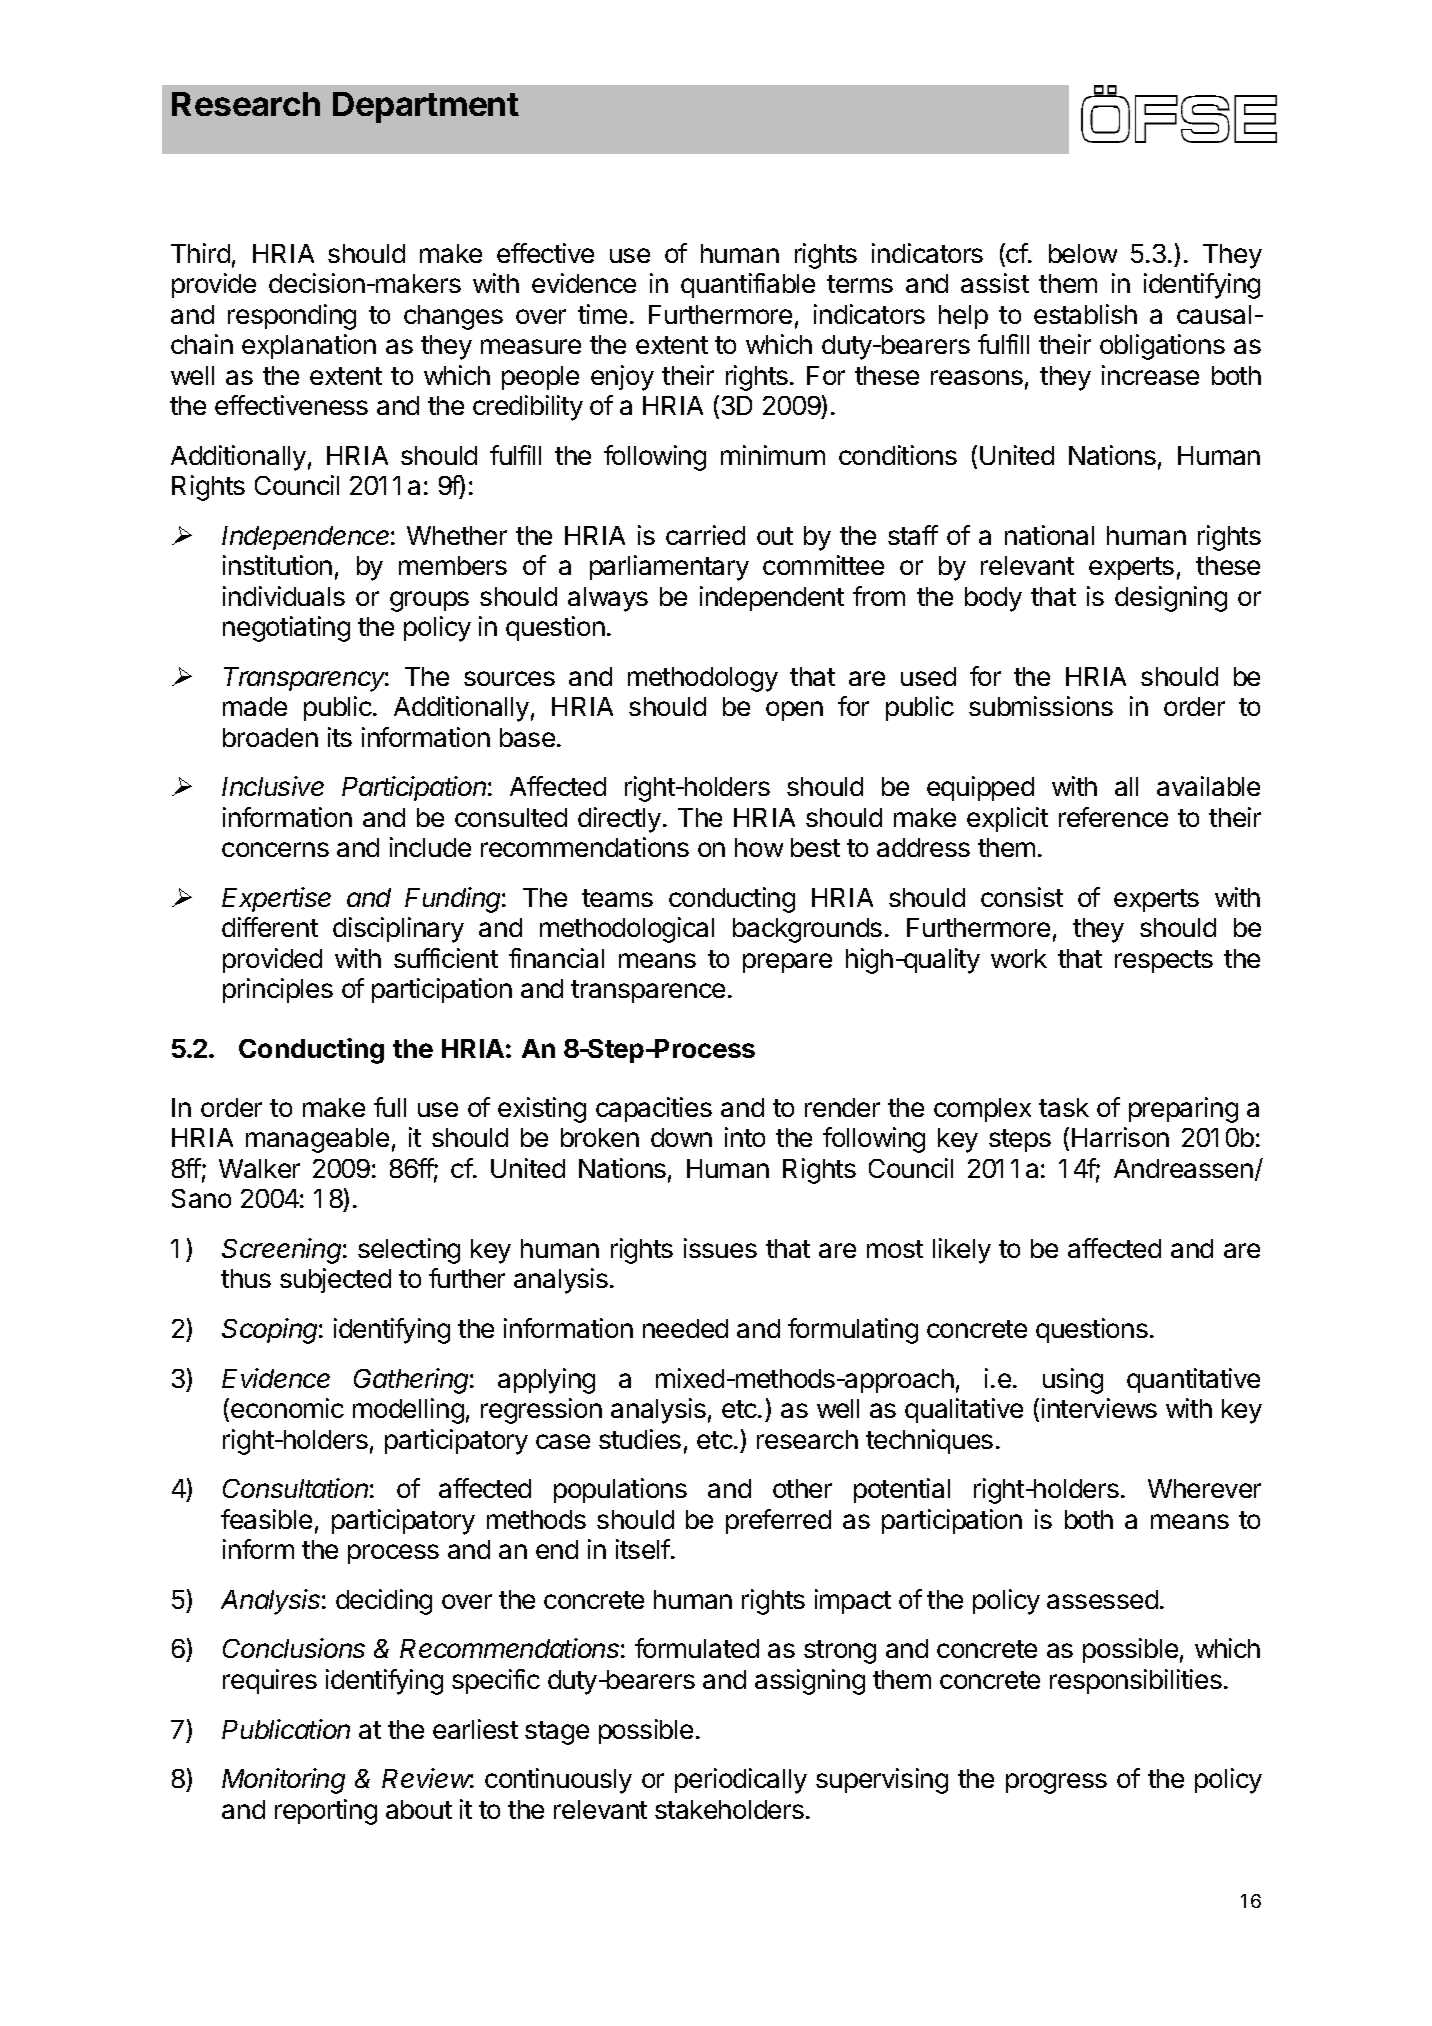 This screenshot has height=2026, width=1432. What do you see at coordinates (426, 107) in the screenshot?
I see `Department` at bounding box center [426, 107].
